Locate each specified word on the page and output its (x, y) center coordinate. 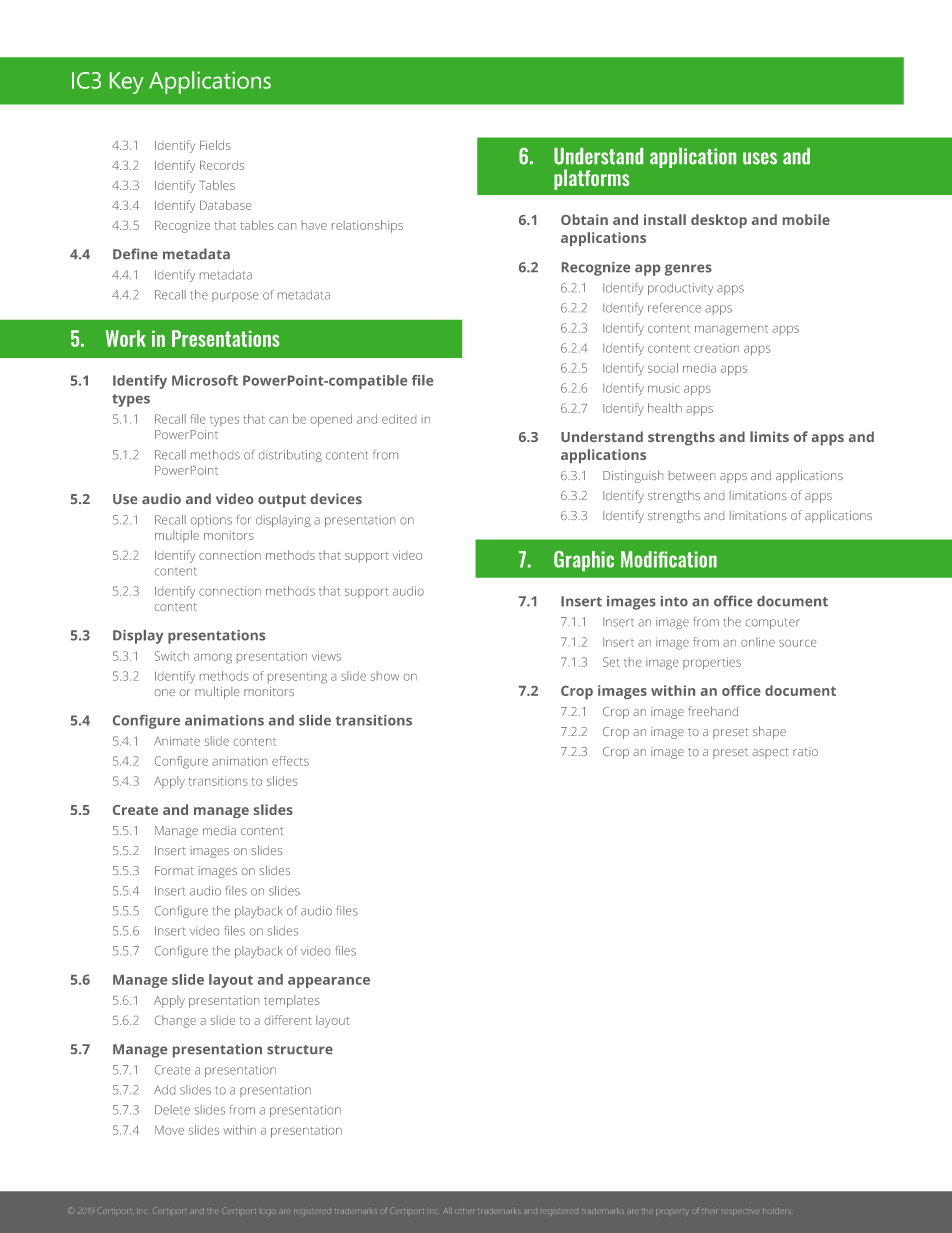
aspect (770, 753)
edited (399, 419)
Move (169, 1130)
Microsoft (205, 380)
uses (760, 158)
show (385, 676)
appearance (329, 982)
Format (174, 870)
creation (716, 348)
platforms (591, 179)
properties (712, 663)
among (213, 659)
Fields (215, 145)
